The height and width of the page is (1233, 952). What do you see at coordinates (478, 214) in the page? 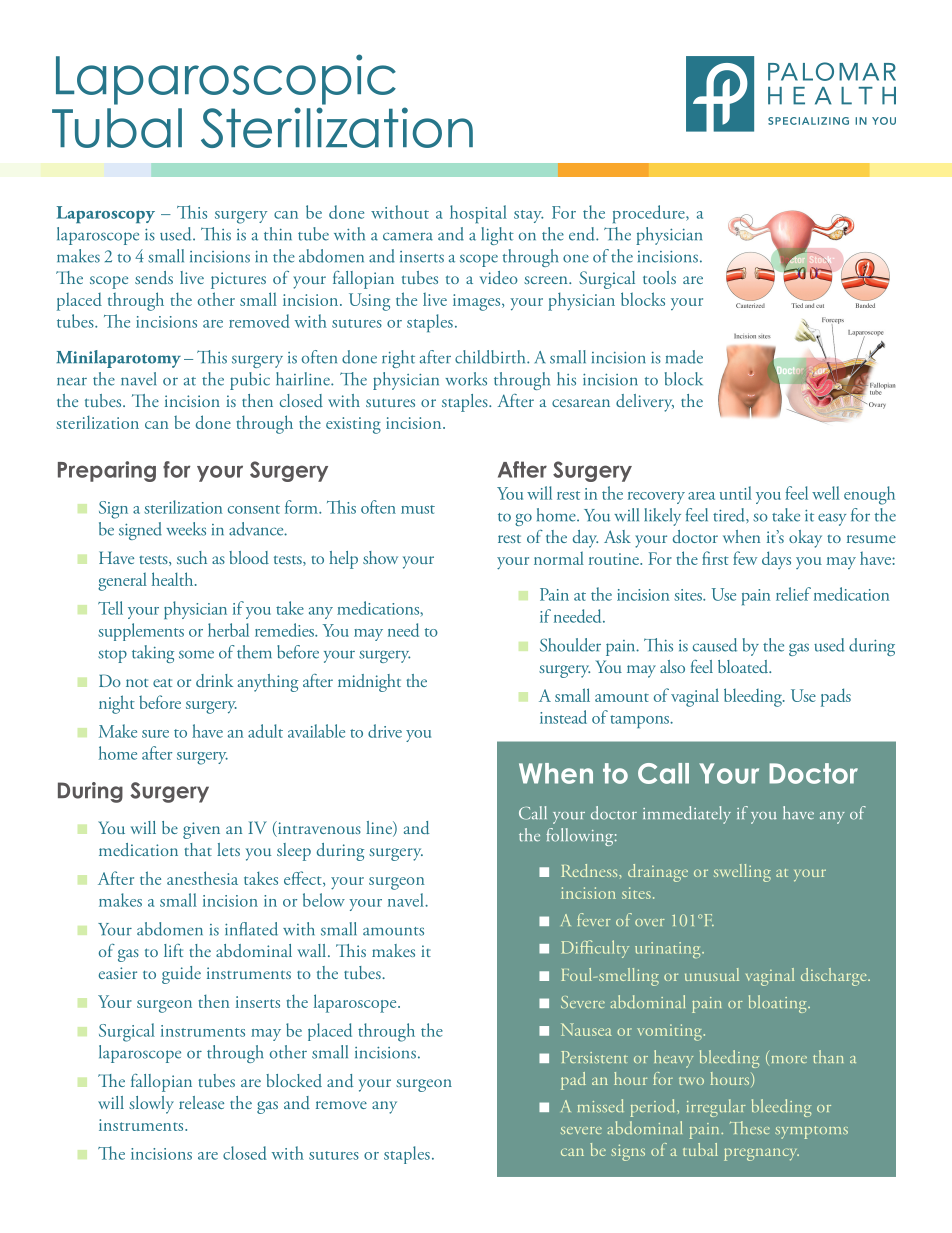
I see `hospital` at bounding box center [478, 214].
